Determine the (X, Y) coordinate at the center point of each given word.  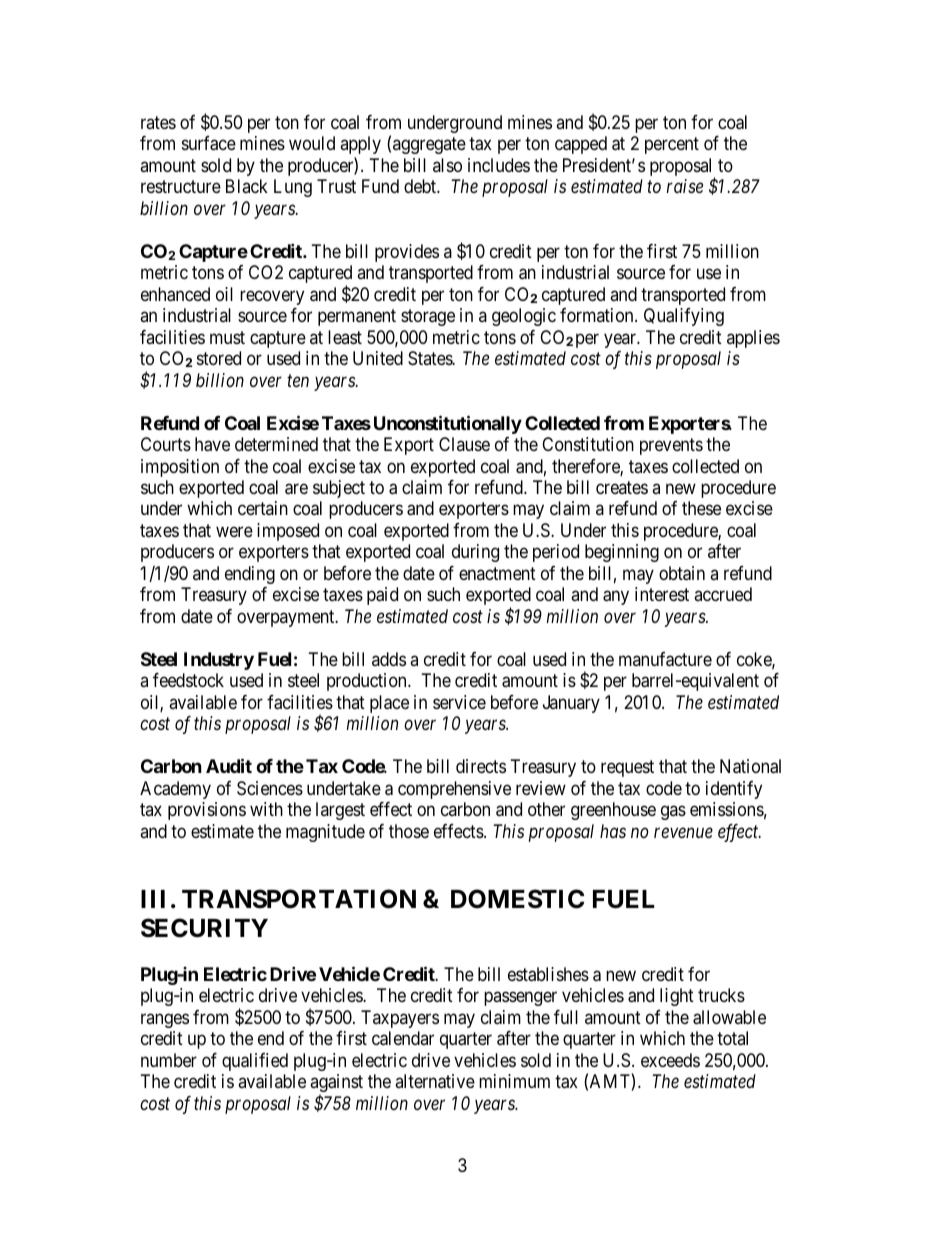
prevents (671, 446)
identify (734, 790)
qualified (255, 1062)
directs (481, 766)
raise (685, 186)
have (212, 444)
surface (209, 143)
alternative (435, 1081)
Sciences (270, 788)
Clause (464, 444)
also (447, 165)
